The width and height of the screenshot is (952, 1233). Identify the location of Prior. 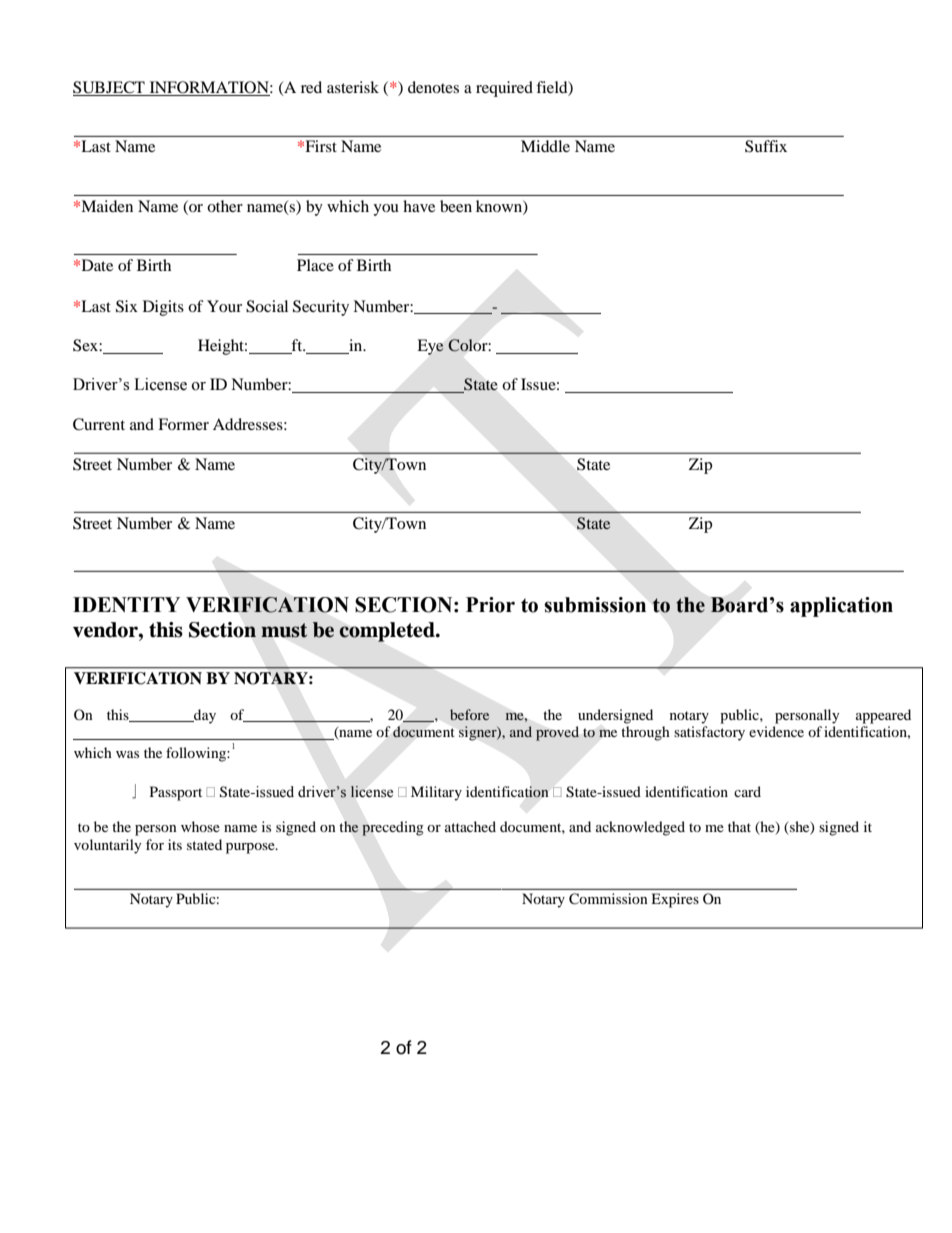
(490, 605).
